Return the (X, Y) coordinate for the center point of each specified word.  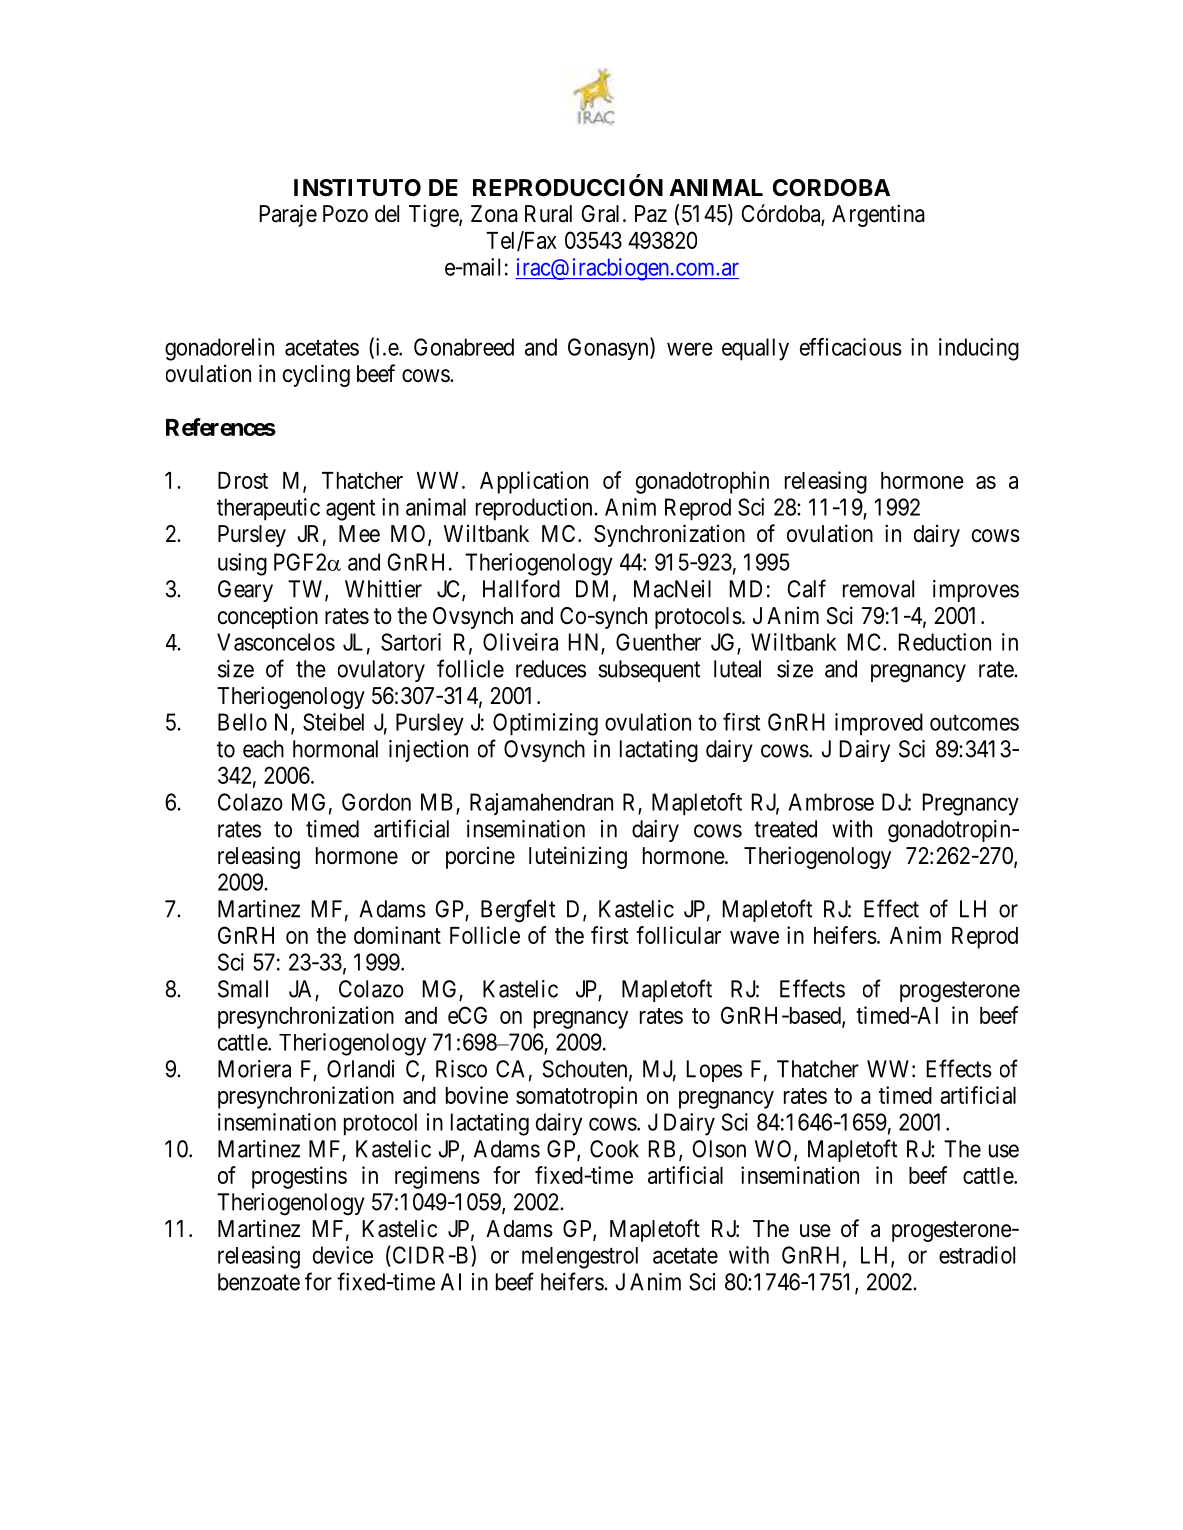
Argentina (878, 215)
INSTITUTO (357, 188)
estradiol (977, 1255)
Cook (614, 1149)
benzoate (259, 1282)
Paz (651, 214)
